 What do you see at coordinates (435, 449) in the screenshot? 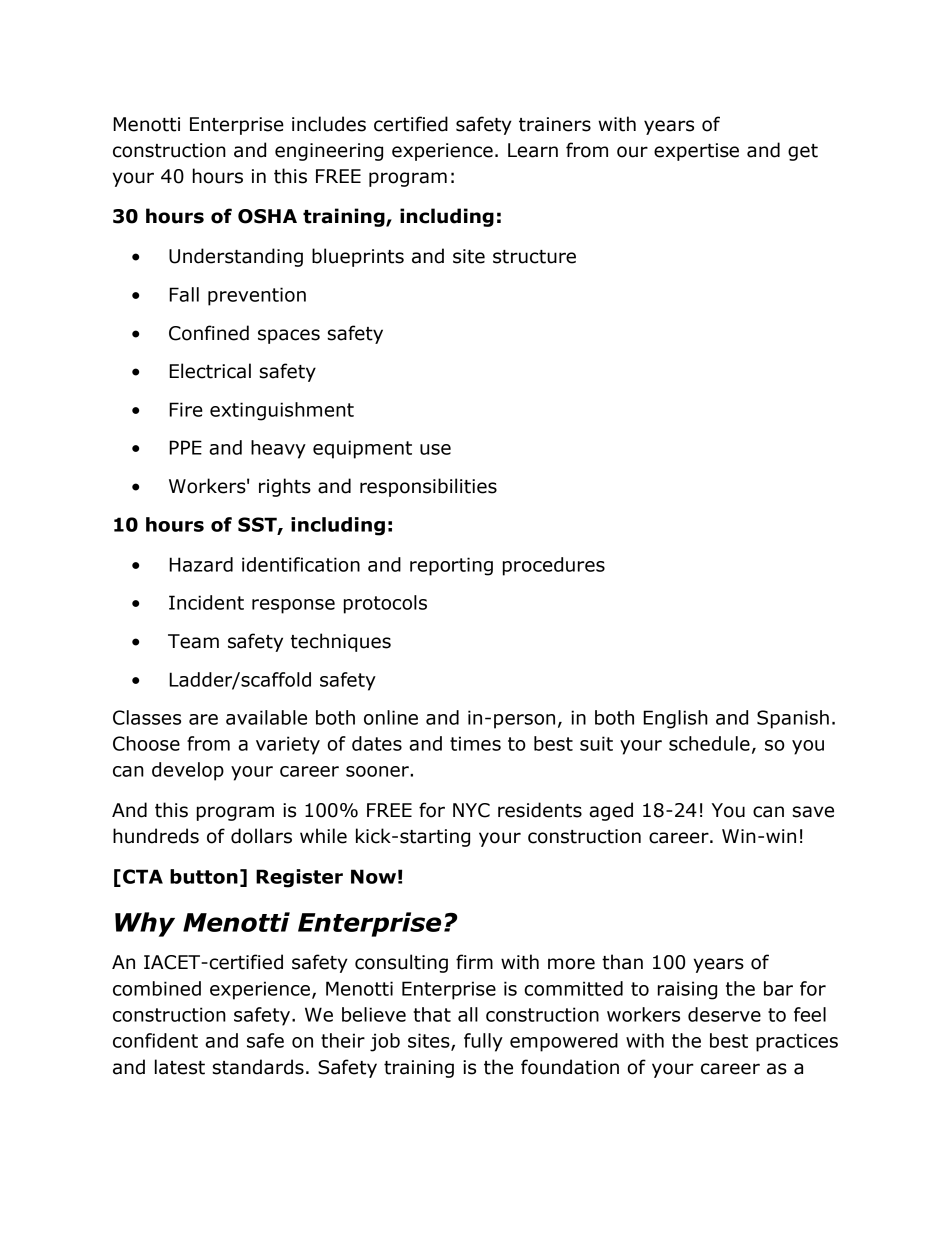
I see `use` at bounding box center [435, 449].
